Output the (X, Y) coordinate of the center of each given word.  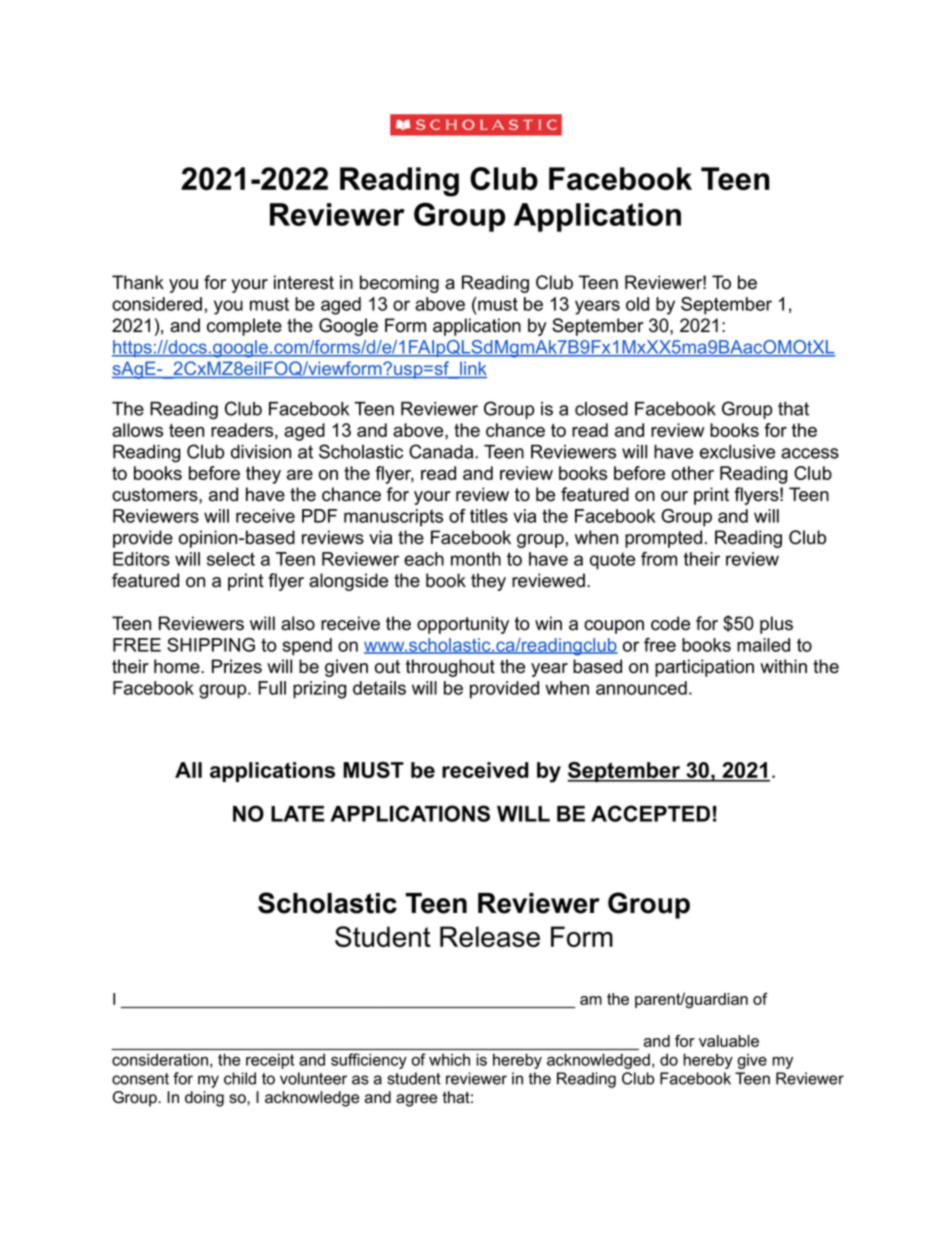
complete (244, 327)
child (240, 1078)
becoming (399, 284)
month (476, 559)
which (449, 1060)
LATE (298, 814)
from (659, 559)
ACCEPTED (650, 813)
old (637, 304)
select (231, 559)
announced (641, 688)
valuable (729, 1041)
